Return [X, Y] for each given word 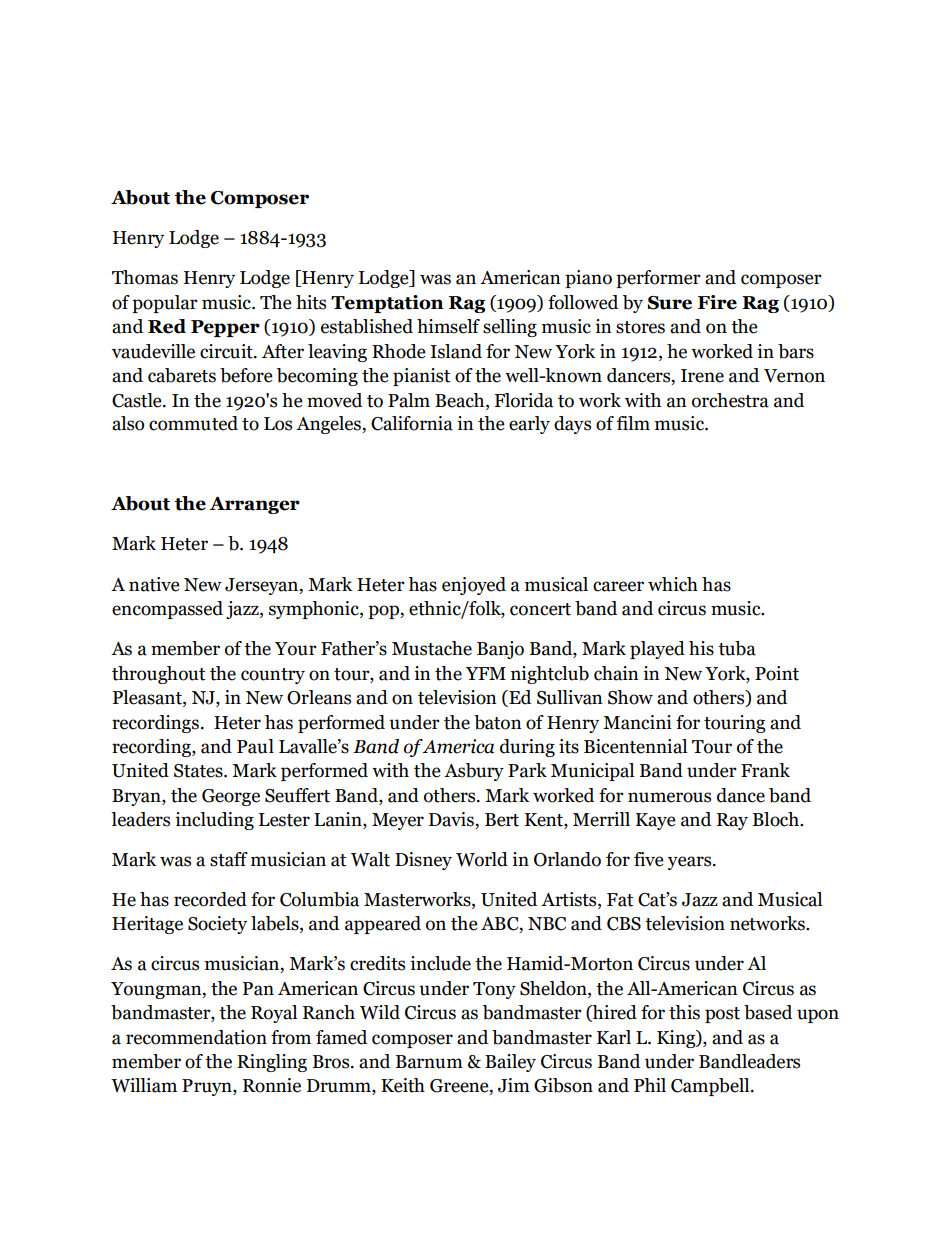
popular [165, 304]
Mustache [432, 648]
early [529, 425]
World [482, 859]
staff [229, 859]
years [691, 863]
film [633, 423]
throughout [158, 675]
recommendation [196, 1037]
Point [777, 673]
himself [448, 326]
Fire [717, 302]
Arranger [254, 505]
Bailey [510, 1063]
